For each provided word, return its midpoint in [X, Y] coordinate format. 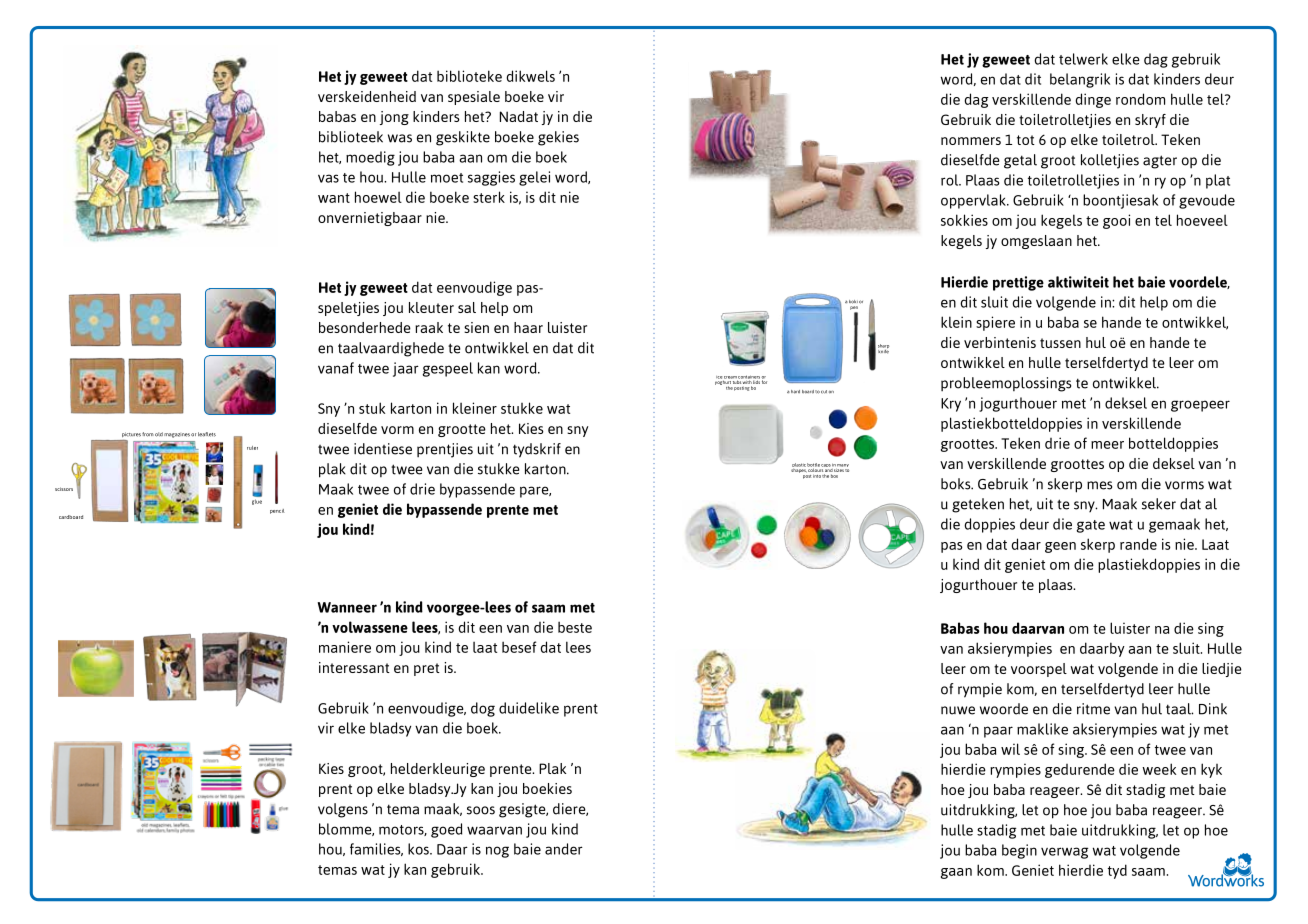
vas [328, 178]
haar [528, 327]
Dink [1213, 709]
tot [1026, 140]
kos [419, 849]
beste [575, 627]
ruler [252, 448]
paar [998, 732]
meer [1107, 445]
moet [447, 178]
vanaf [336, 368]
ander [564, 849]
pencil [277, 511]
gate [1090, 526]
